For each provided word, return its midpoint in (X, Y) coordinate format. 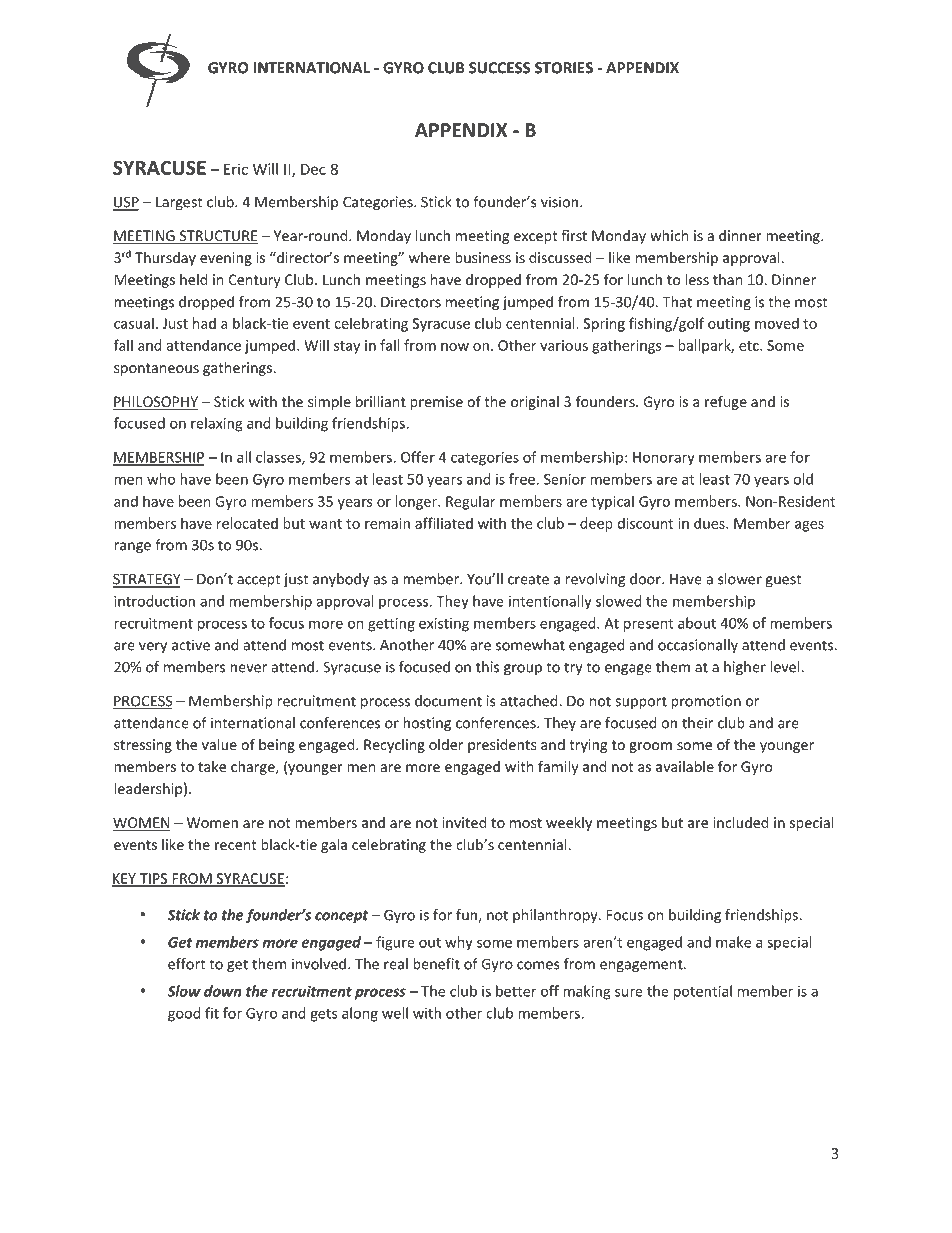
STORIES (564, 68)
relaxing (216, 424)
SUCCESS (499, 68)
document (448, 701)
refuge (726, 402)
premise (436, 403)
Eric (236, 169)
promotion (706, 702)
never (248, 668)
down (223, 991)
